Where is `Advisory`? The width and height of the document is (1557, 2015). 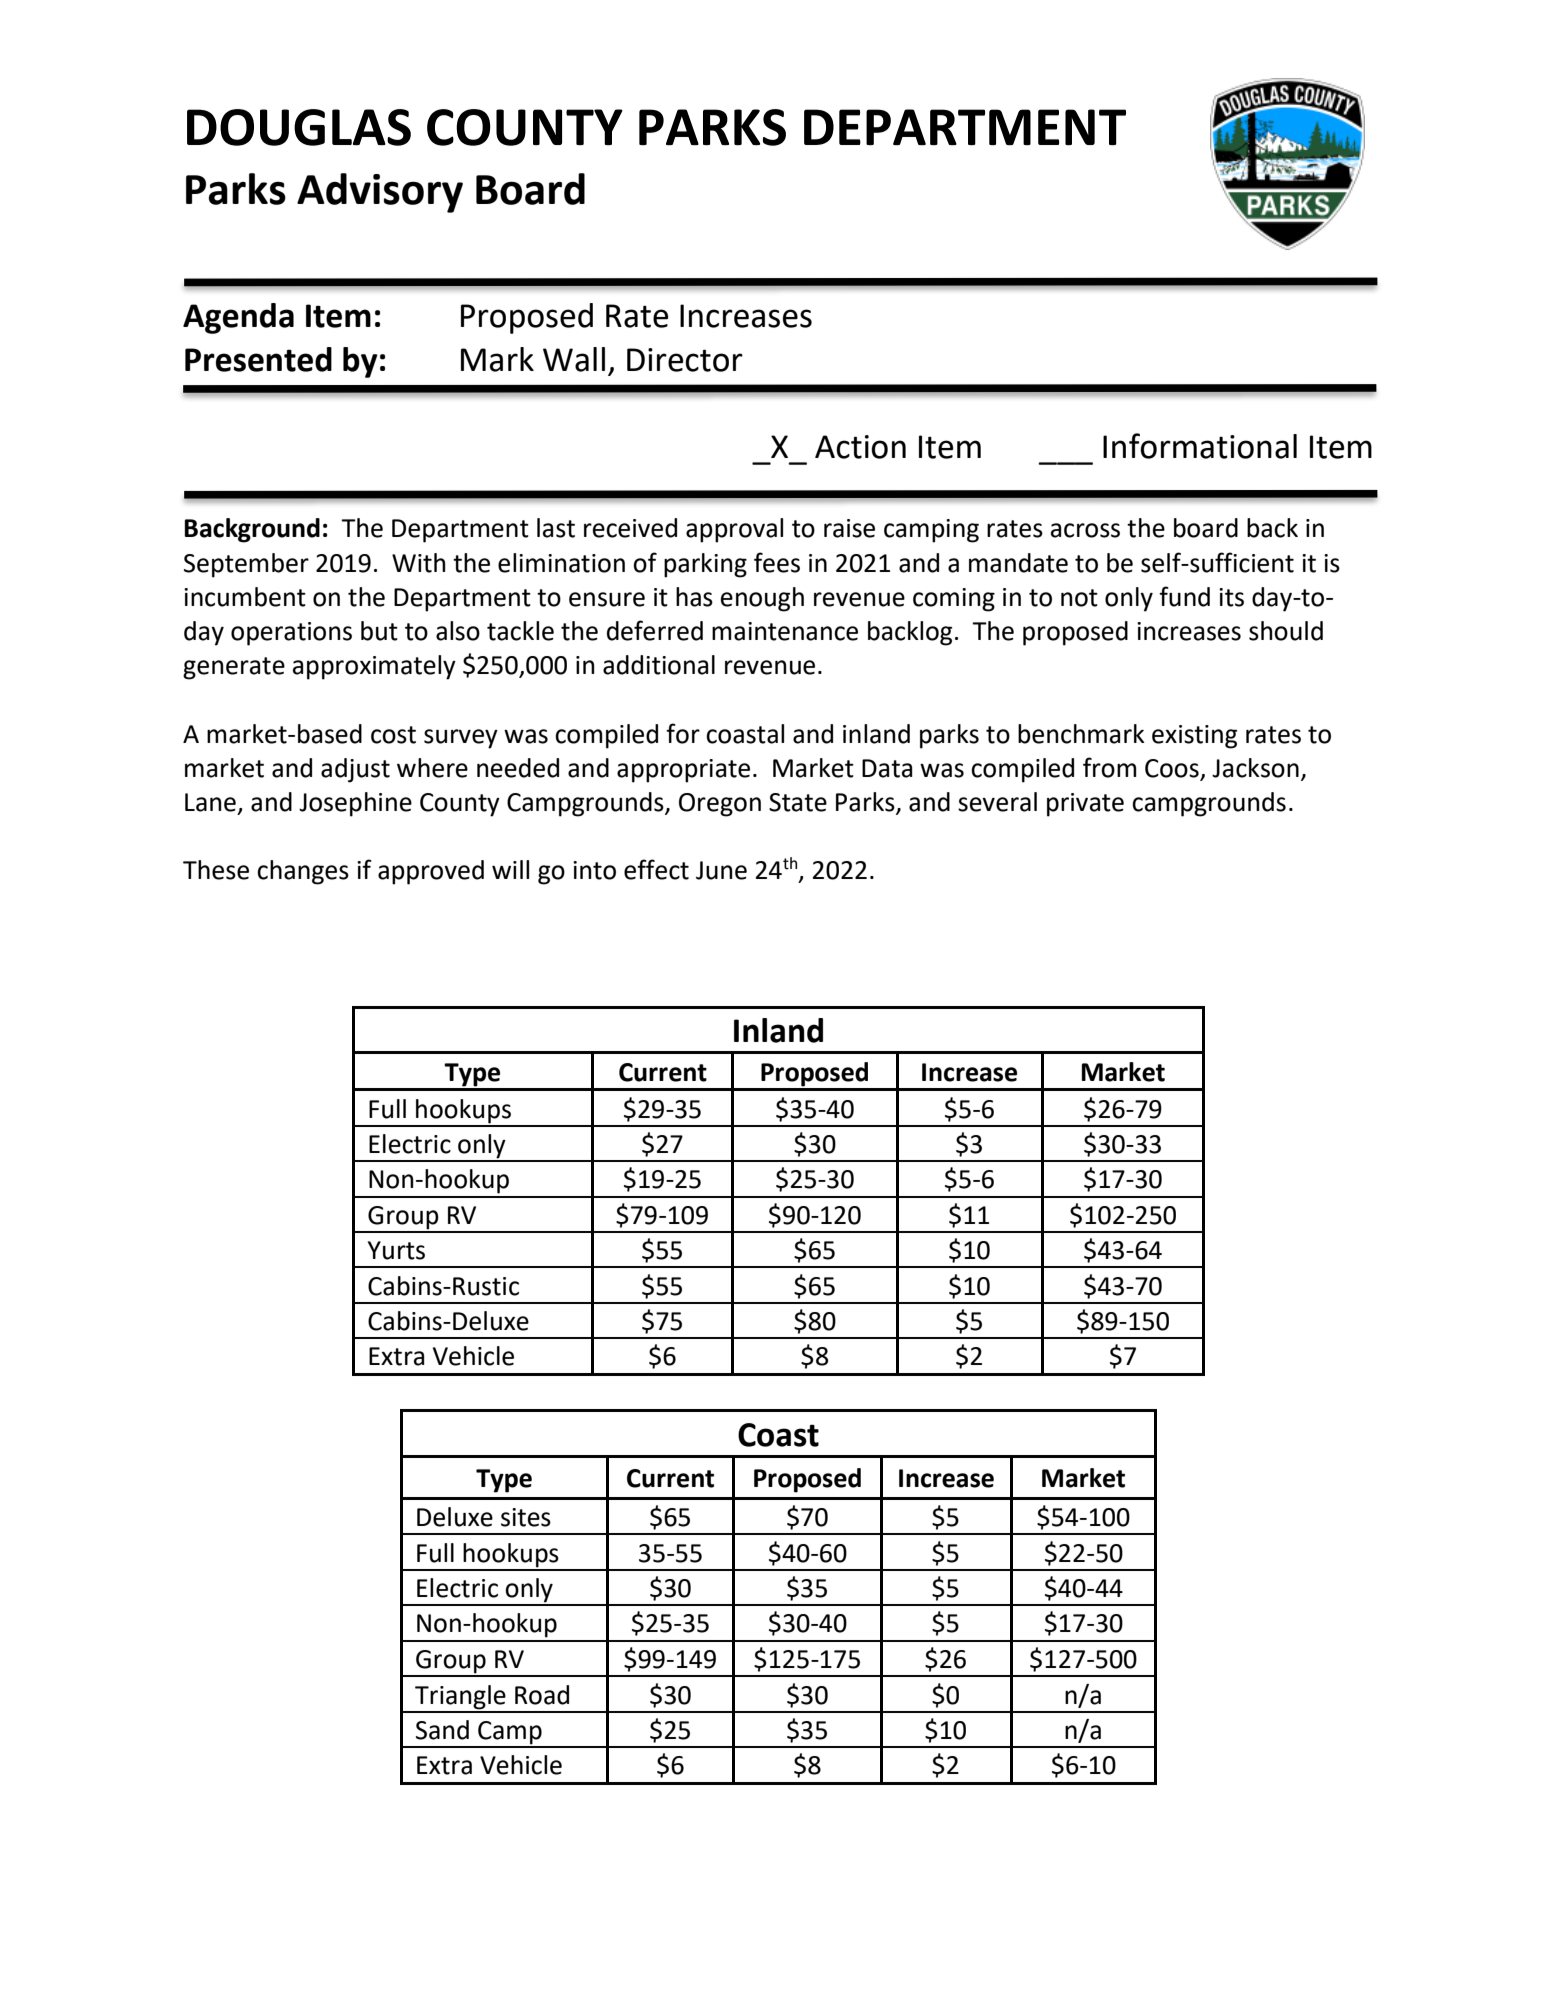
Advisory is located at coordinates (380, 193).
